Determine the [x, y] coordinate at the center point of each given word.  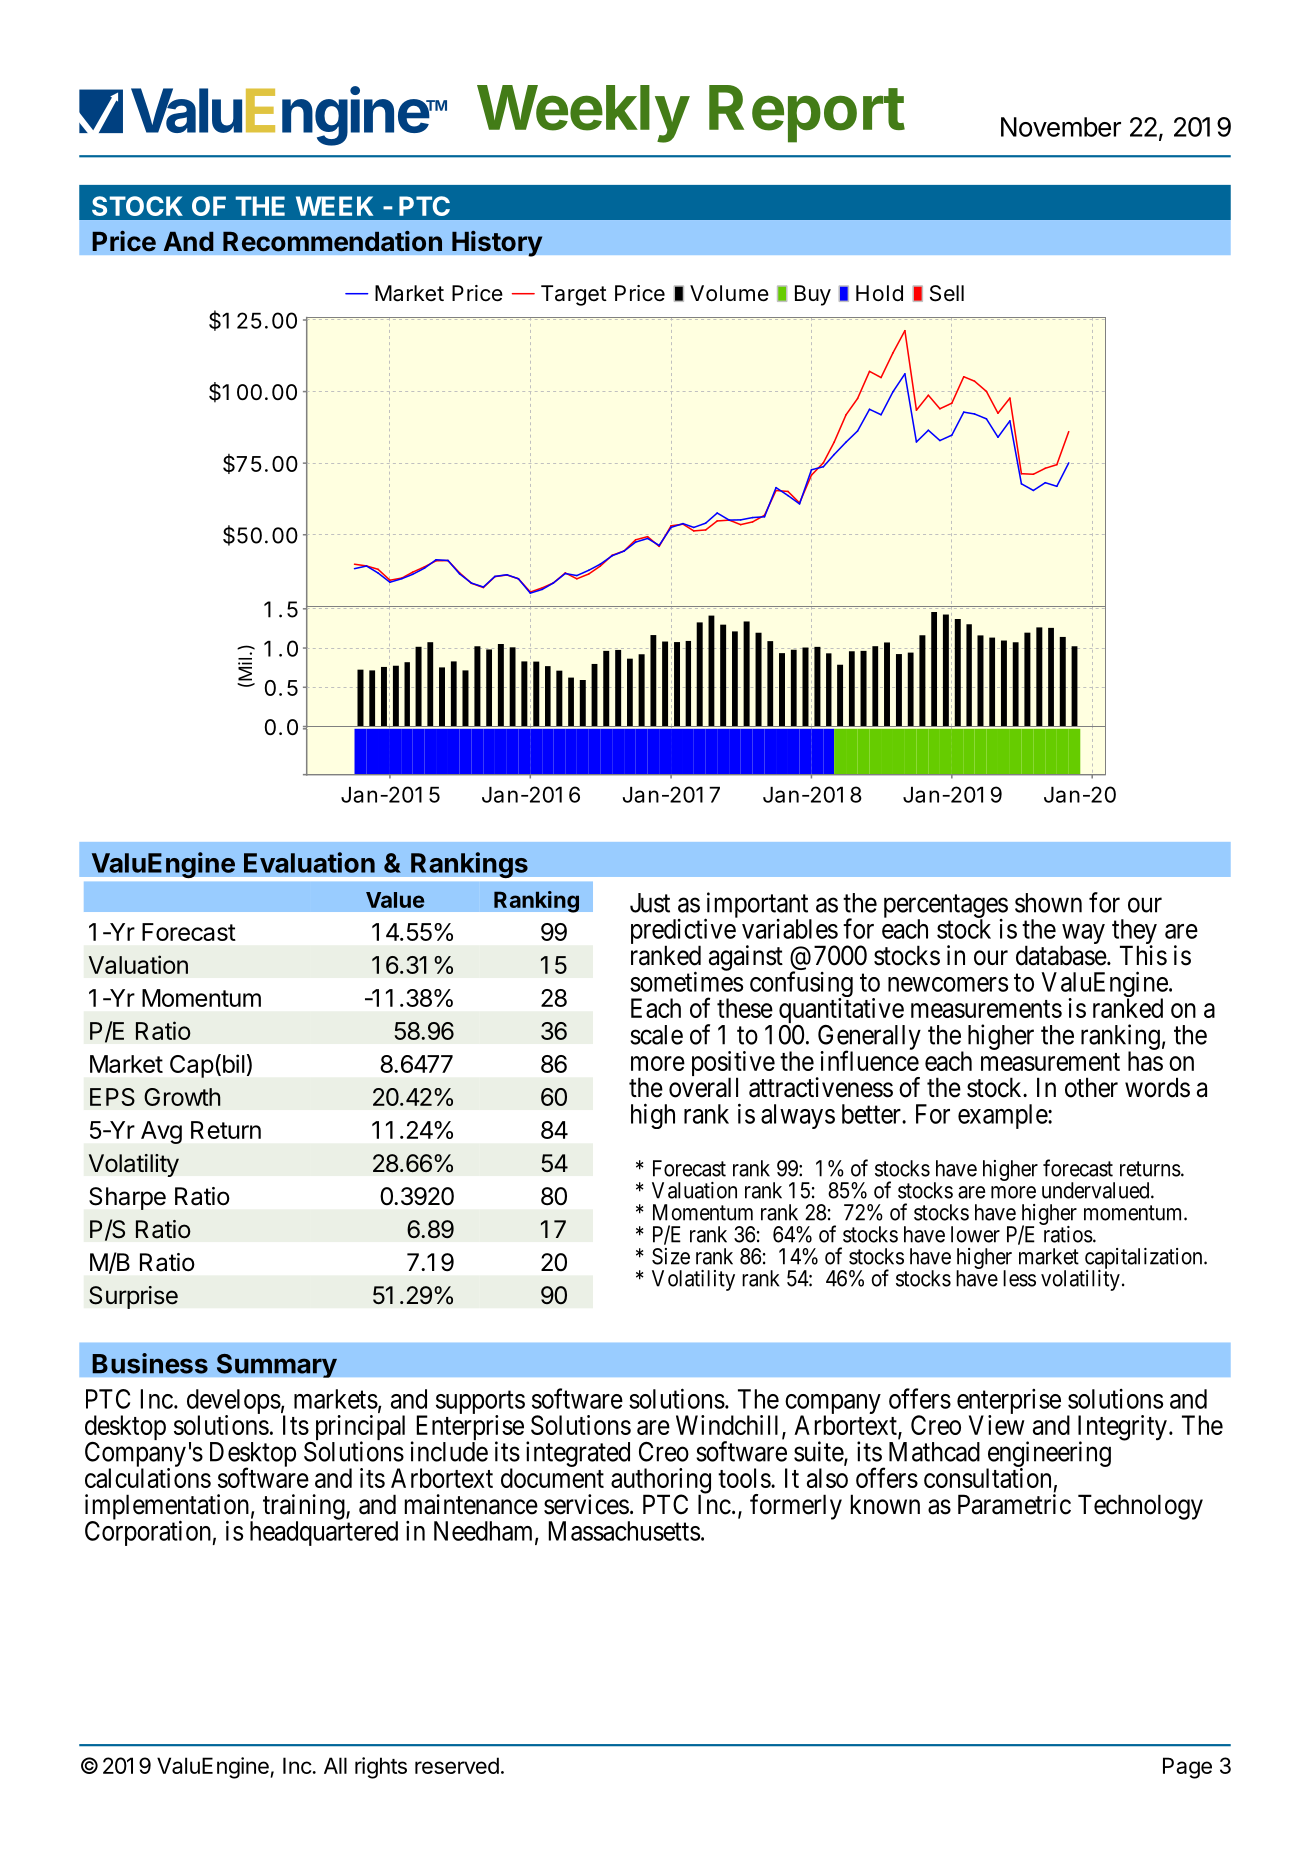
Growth [182, 1097]
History [497, 243]
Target [574, 295]
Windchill [729, 1426]
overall [703, 1087]
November [1061, 127]
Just [650, 903]
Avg [161, 1132]
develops [234, 1403]
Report [807, 114]
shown [1048, 903]
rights [381, 1768]
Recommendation [332, 241]
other [1091, 1087]
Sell [947, 293]
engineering [1048, 1455]
